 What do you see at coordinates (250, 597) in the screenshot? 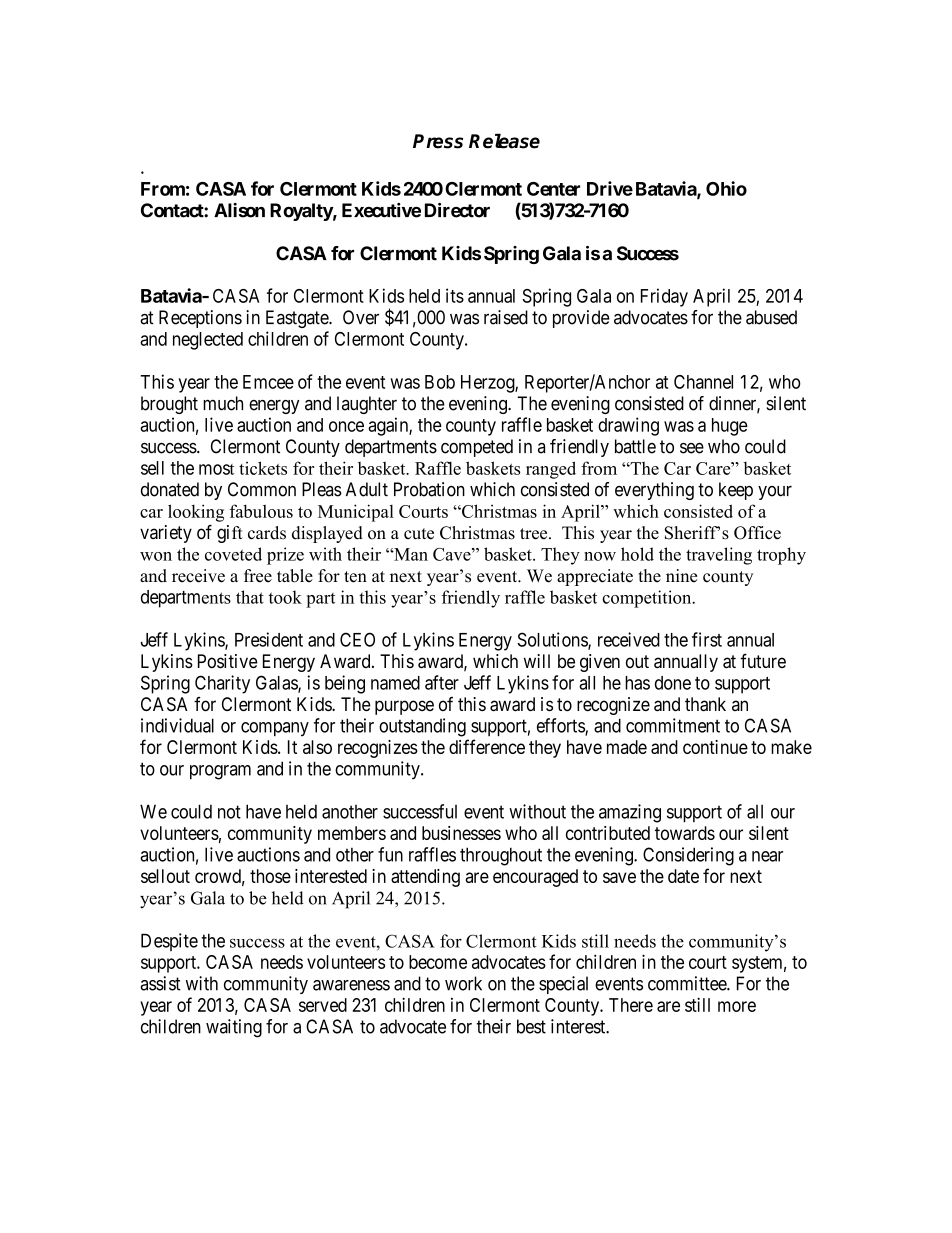
I see `that` at bounding box center [250, 597].
